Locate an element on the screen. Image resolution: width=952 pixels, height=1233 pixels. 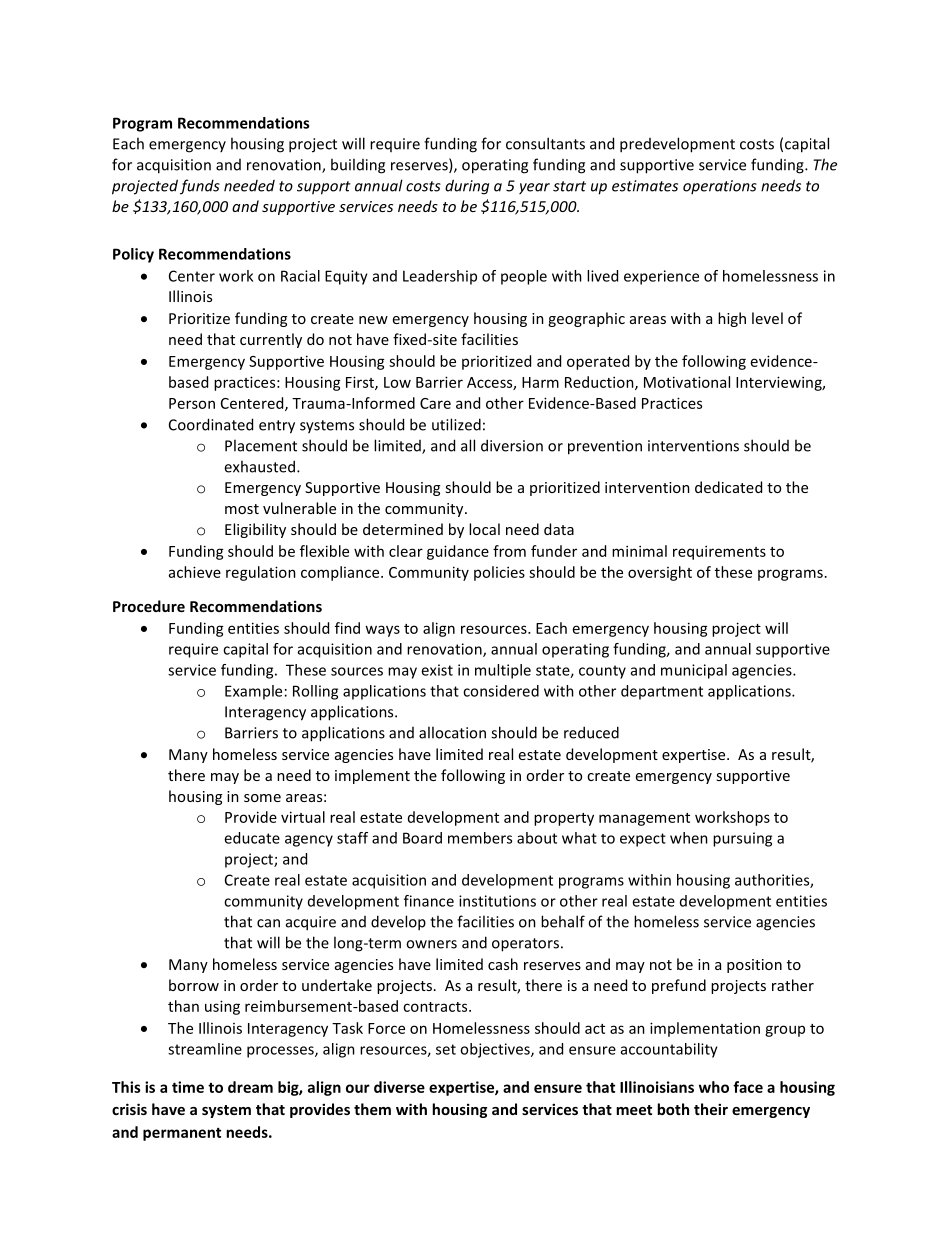
operations is located at coordinates (720, 187).
